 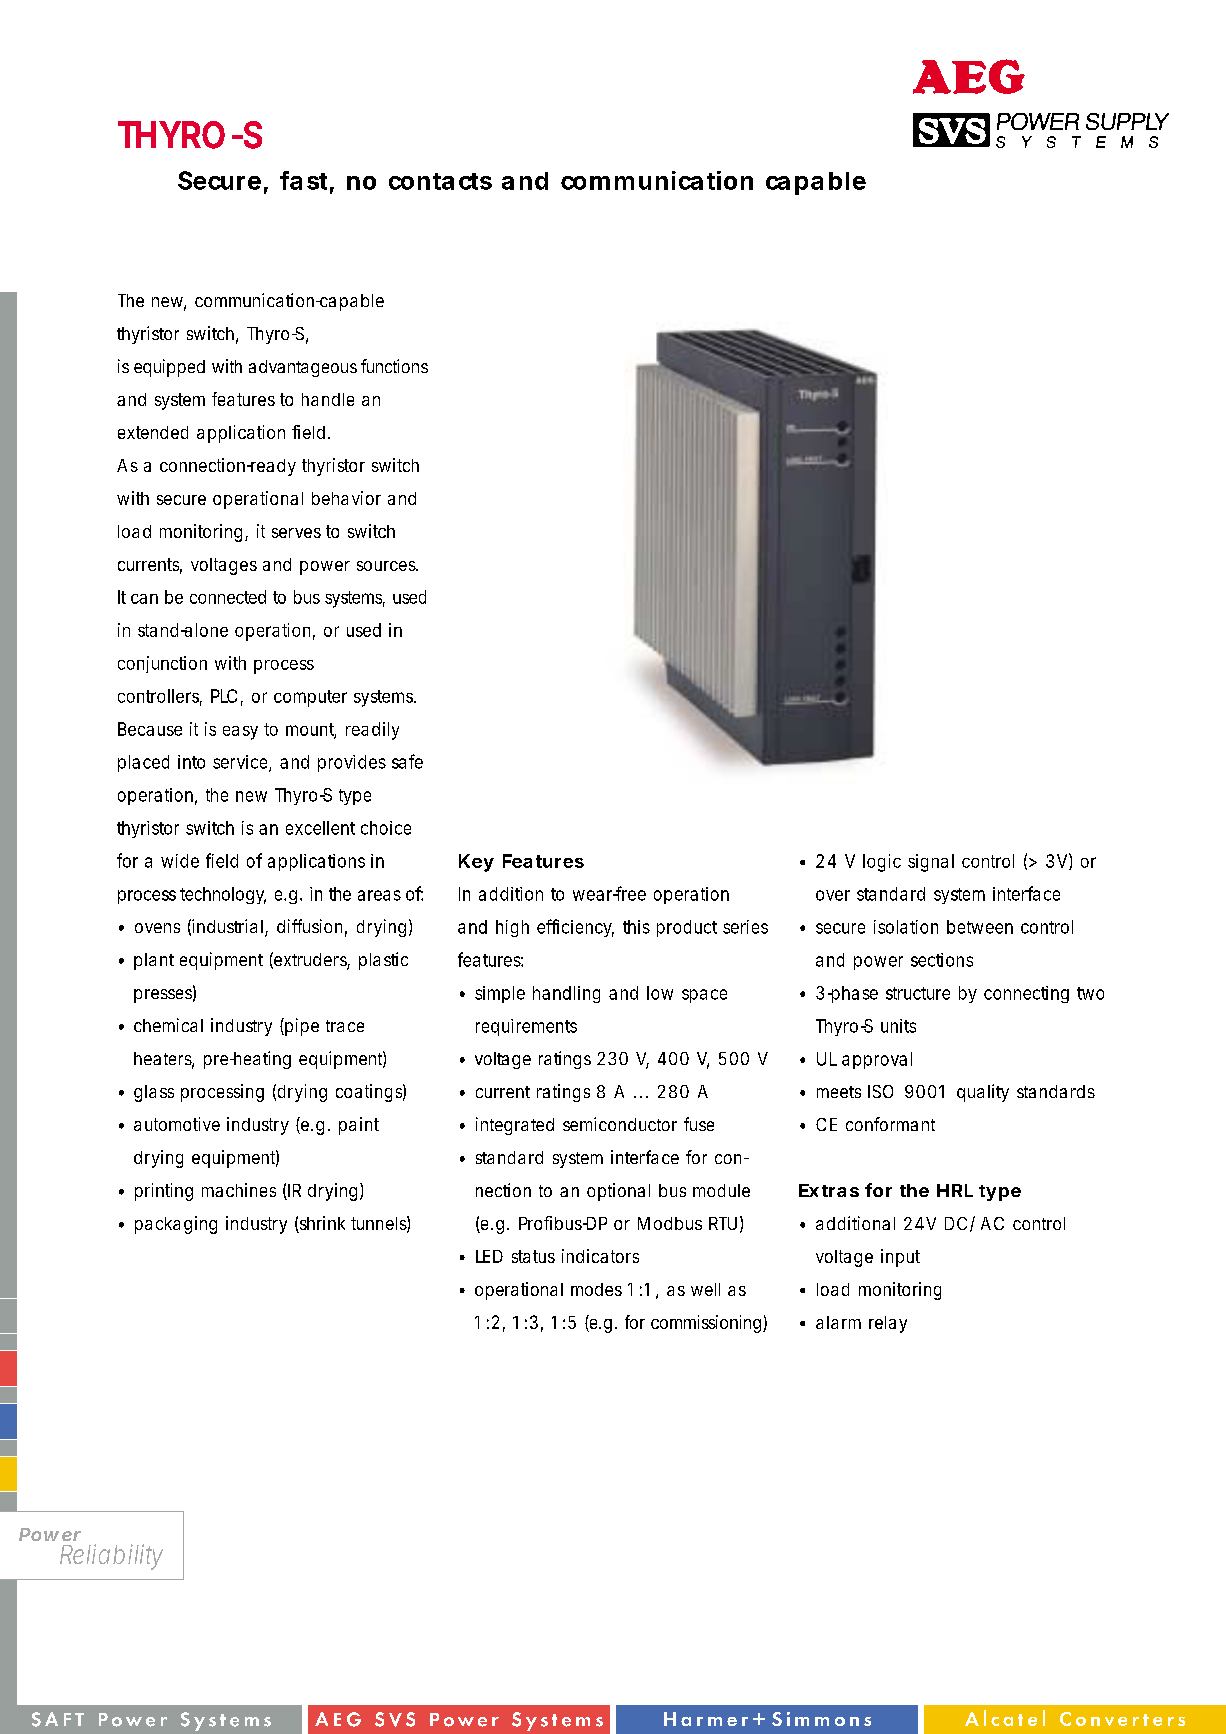 What do you see at coordinates (440, 181) in the page?
I see `contacts` at bounding box center [440, 181].
